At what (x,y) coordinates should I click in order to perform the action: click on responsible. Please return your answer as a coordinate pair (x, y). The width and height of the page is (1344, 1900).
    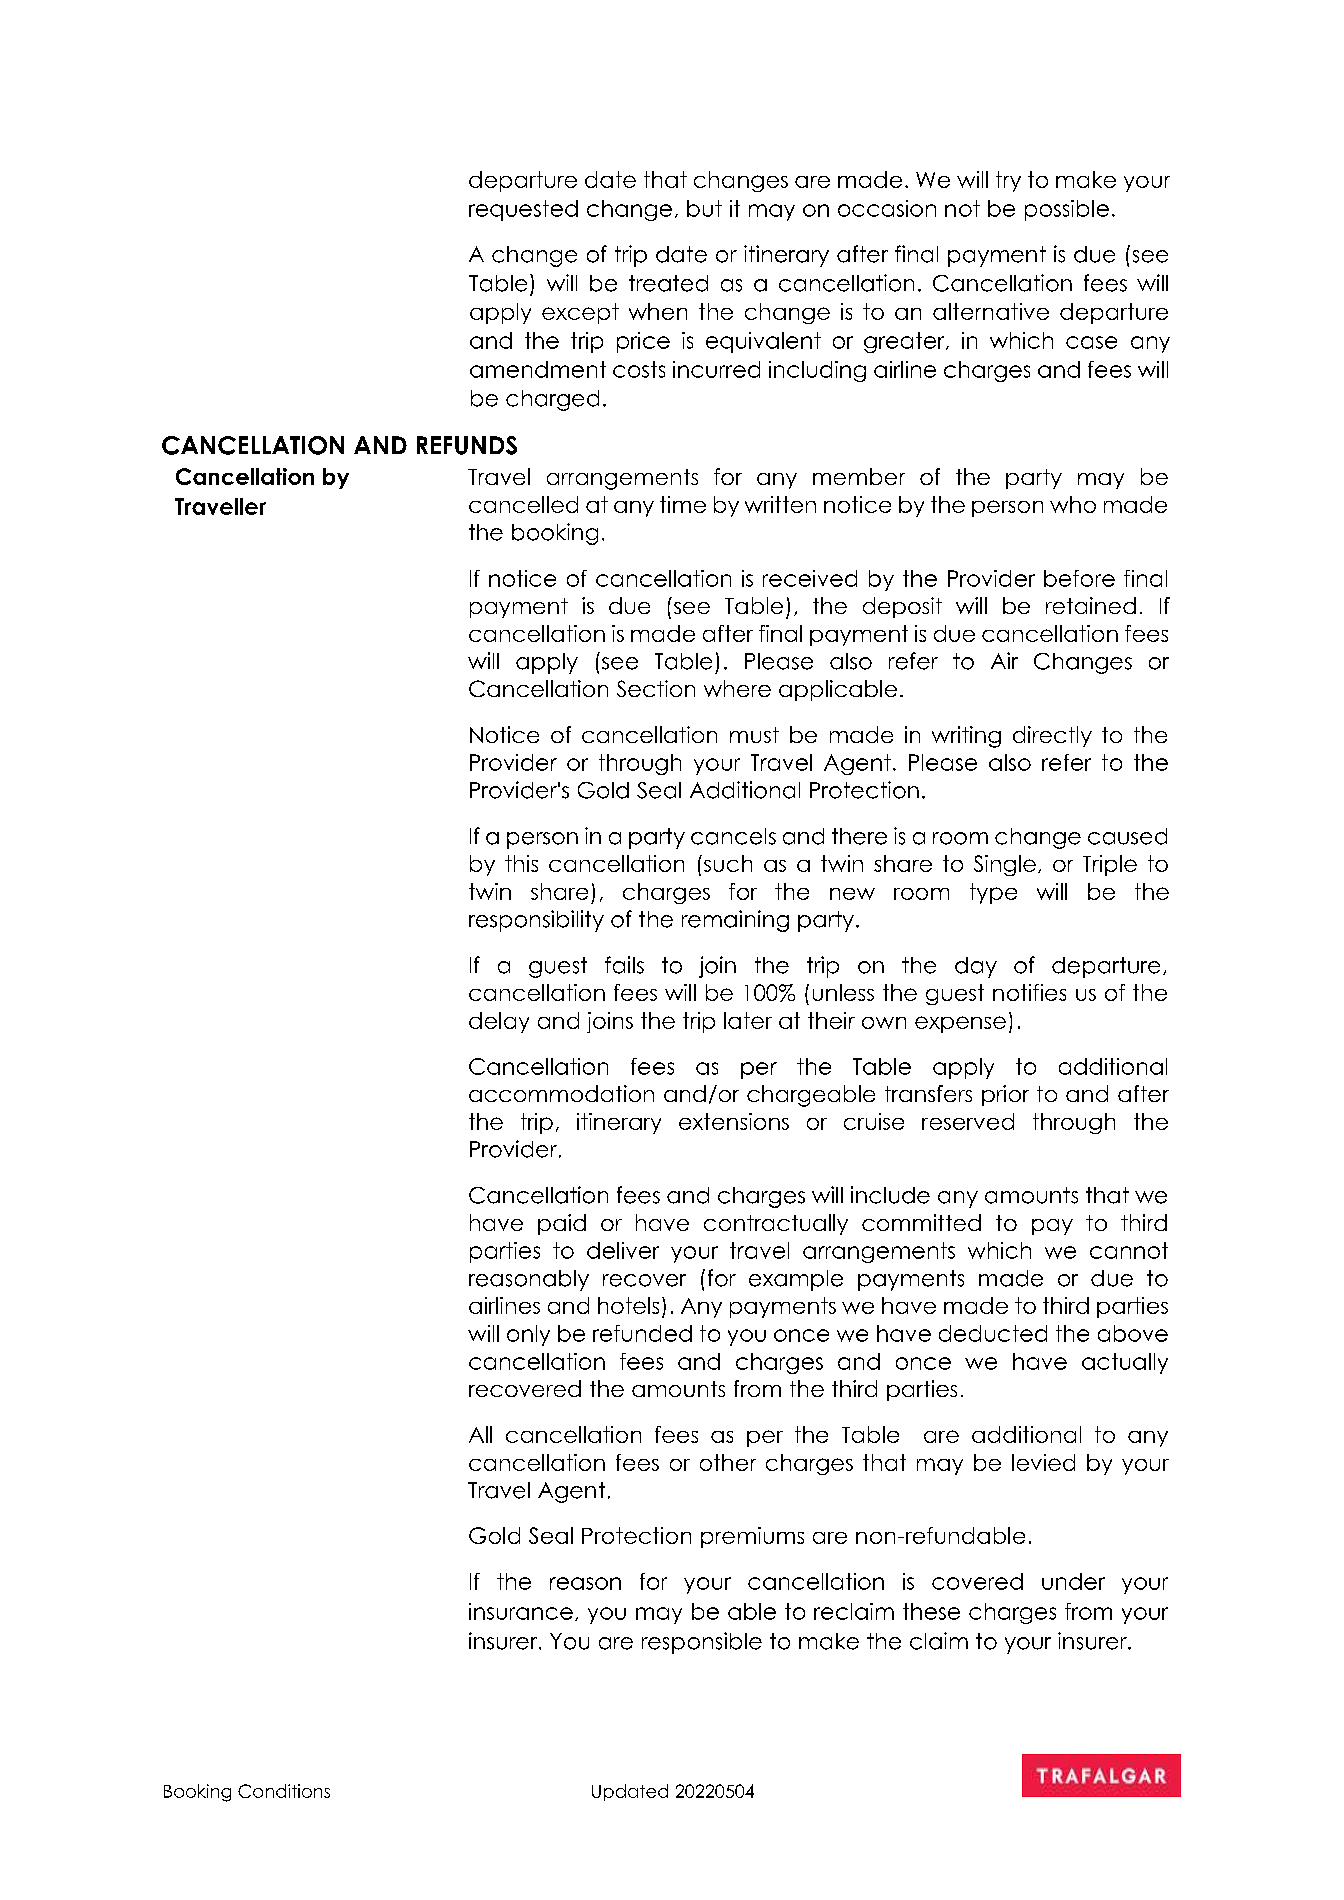
    Looking at the image, I should click on (702, 1643).
